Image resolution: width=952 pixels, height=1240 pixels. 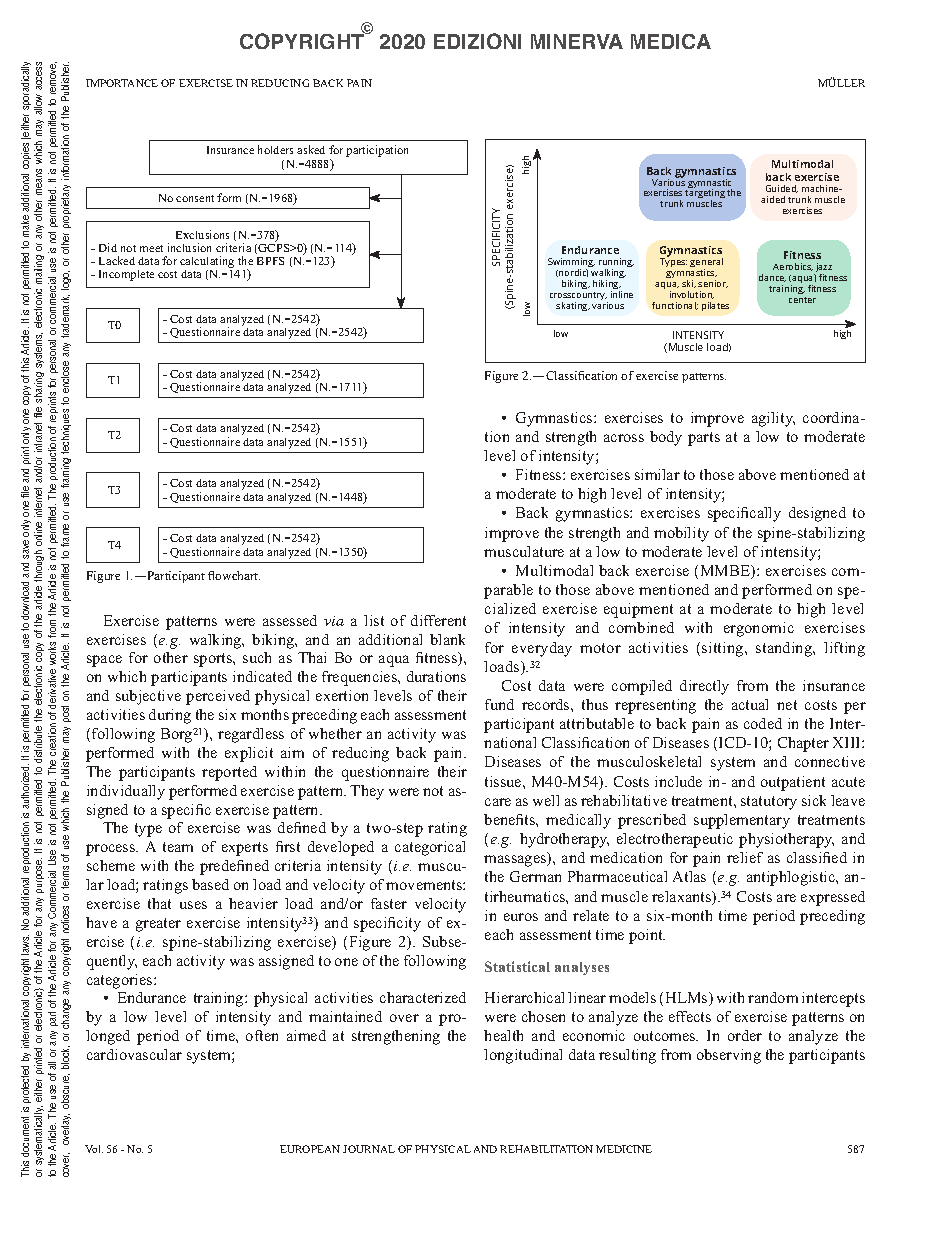 I want to click on statutory, so click(x=769, y=803).
